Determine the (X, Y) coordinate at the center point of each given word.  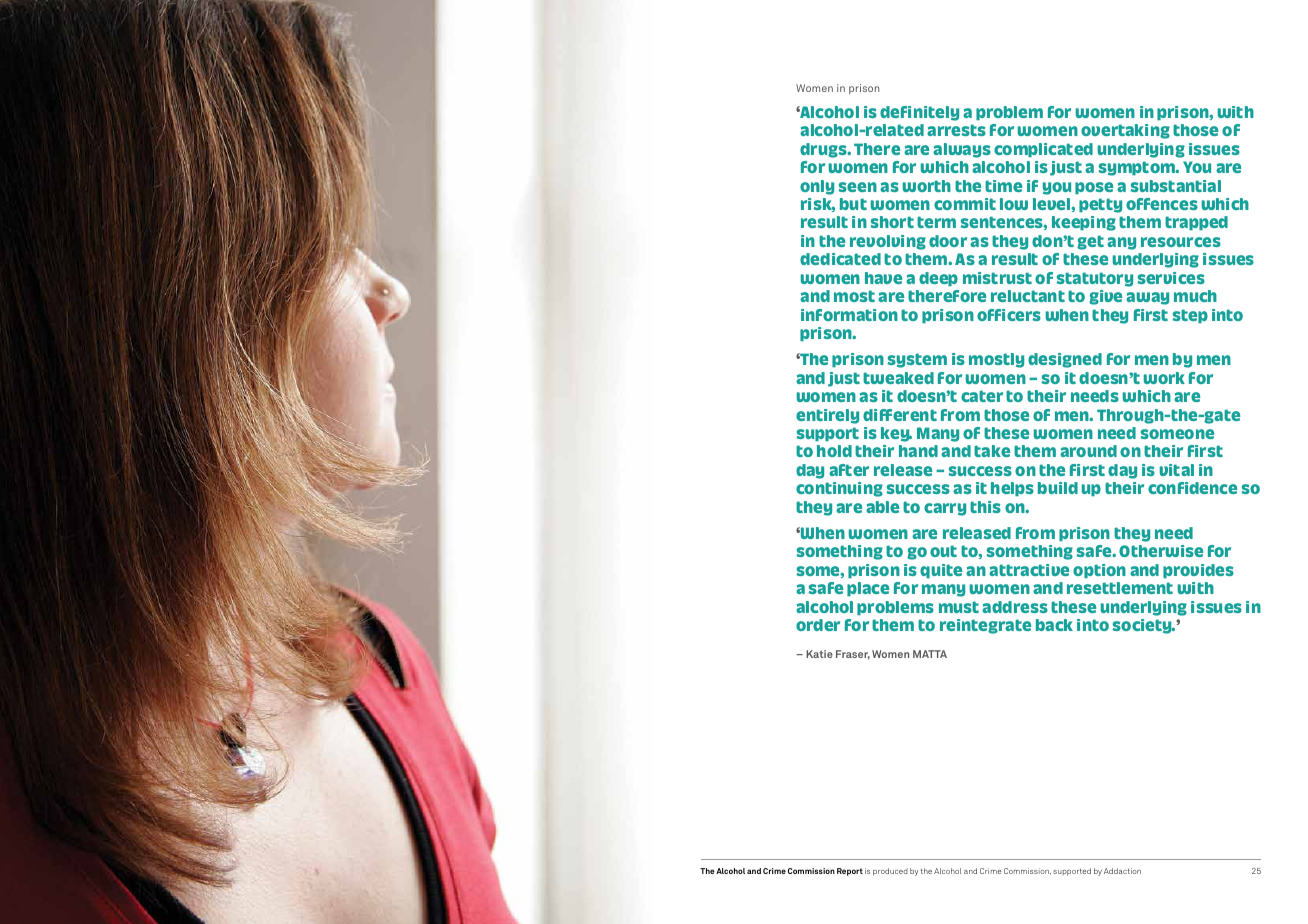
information (849, 315)
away (1147, 298)
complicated (1043, 150)
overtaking (1125, 131)
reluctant (1028, 296)
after (849, 470)
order (818, 625)
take (992, 451)
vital (1177, 470)
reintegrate (985, 626)
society (1144, 626)
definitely (919, 113)
